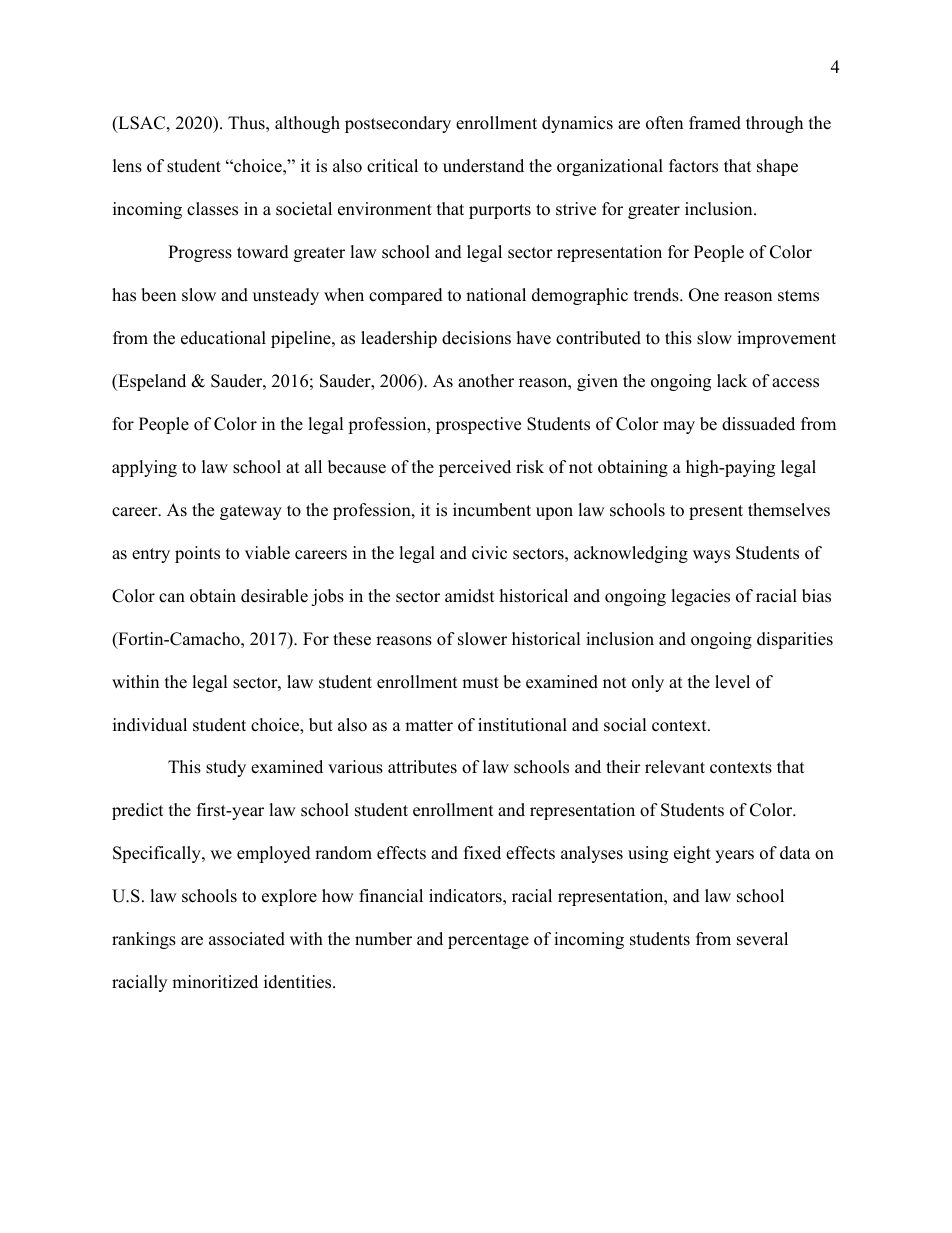 The width and height of the page is (952, 1233). I want to click on dissuaded, so click(758, 424).
